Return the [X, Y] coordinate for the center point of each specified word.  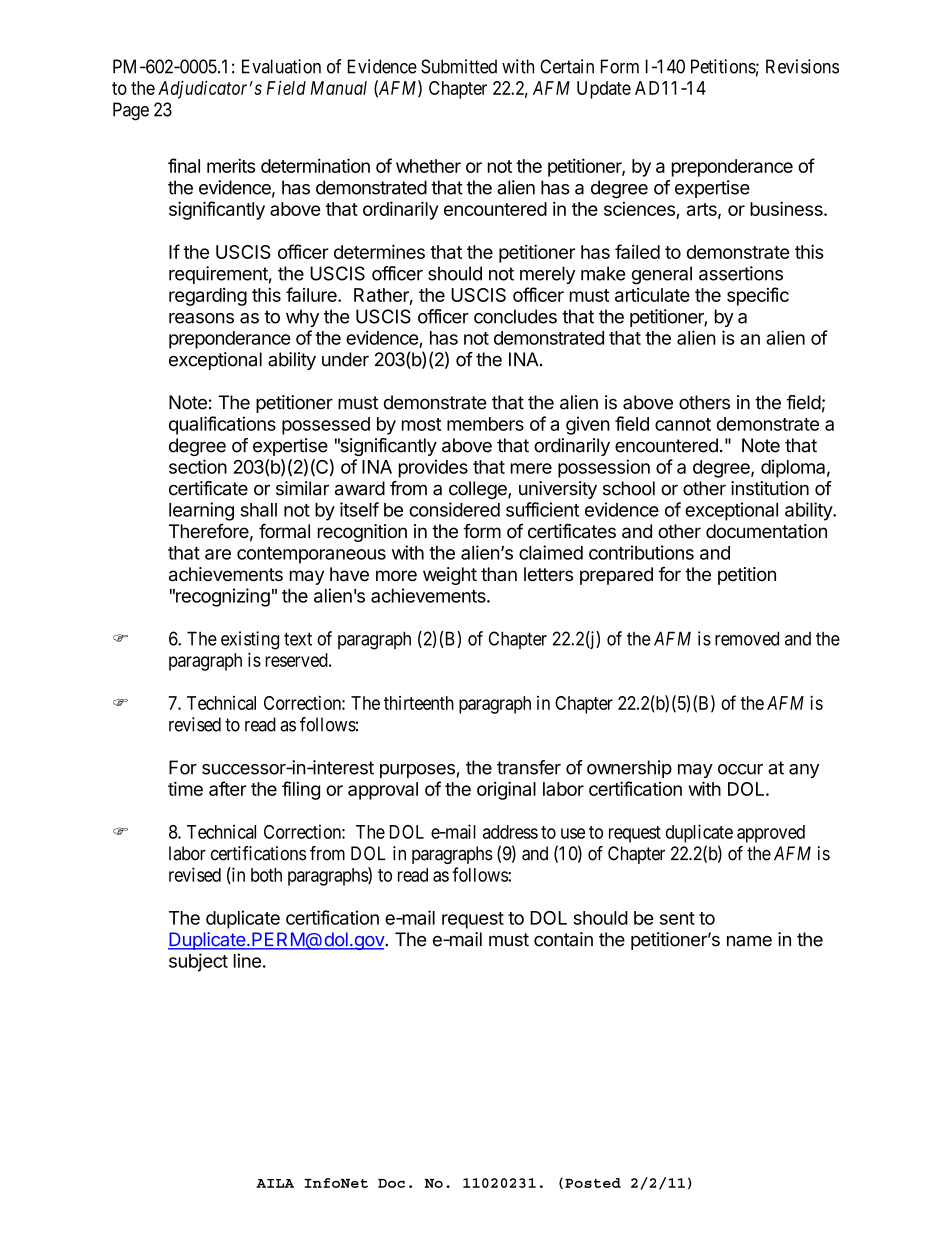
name [749, 941]
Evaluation [281, 66]
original [506, 790]
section [198, 466]
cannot [683, 424]
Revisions [802, 66]
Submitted [459, 66]
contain [563, 939]
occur [740, 769]
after [228, 788]
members [485, 424]
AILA [275, 1183]
